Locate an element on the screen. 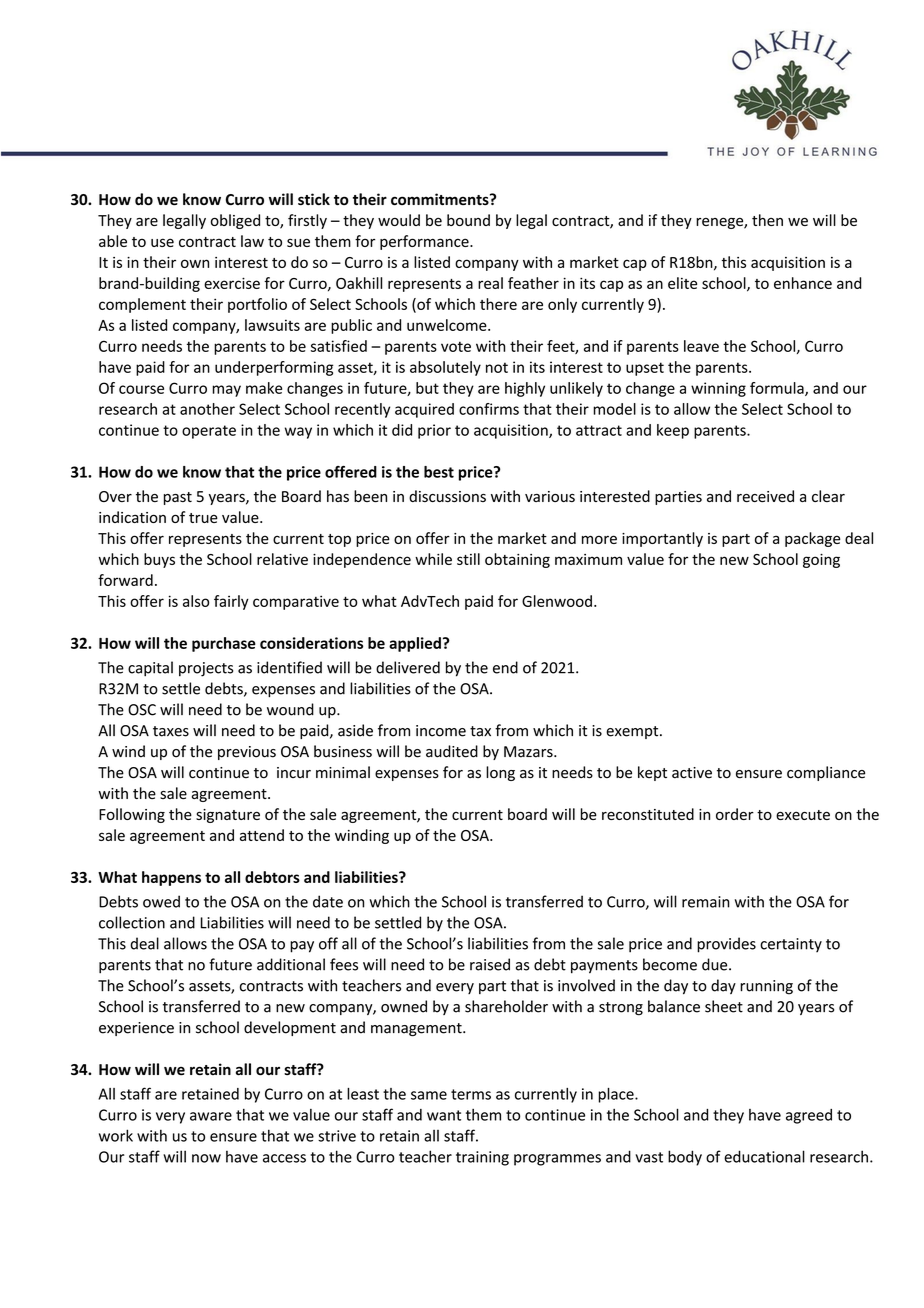 The image size is (924, 1308). obliged is located at coordinates (235, 221).
